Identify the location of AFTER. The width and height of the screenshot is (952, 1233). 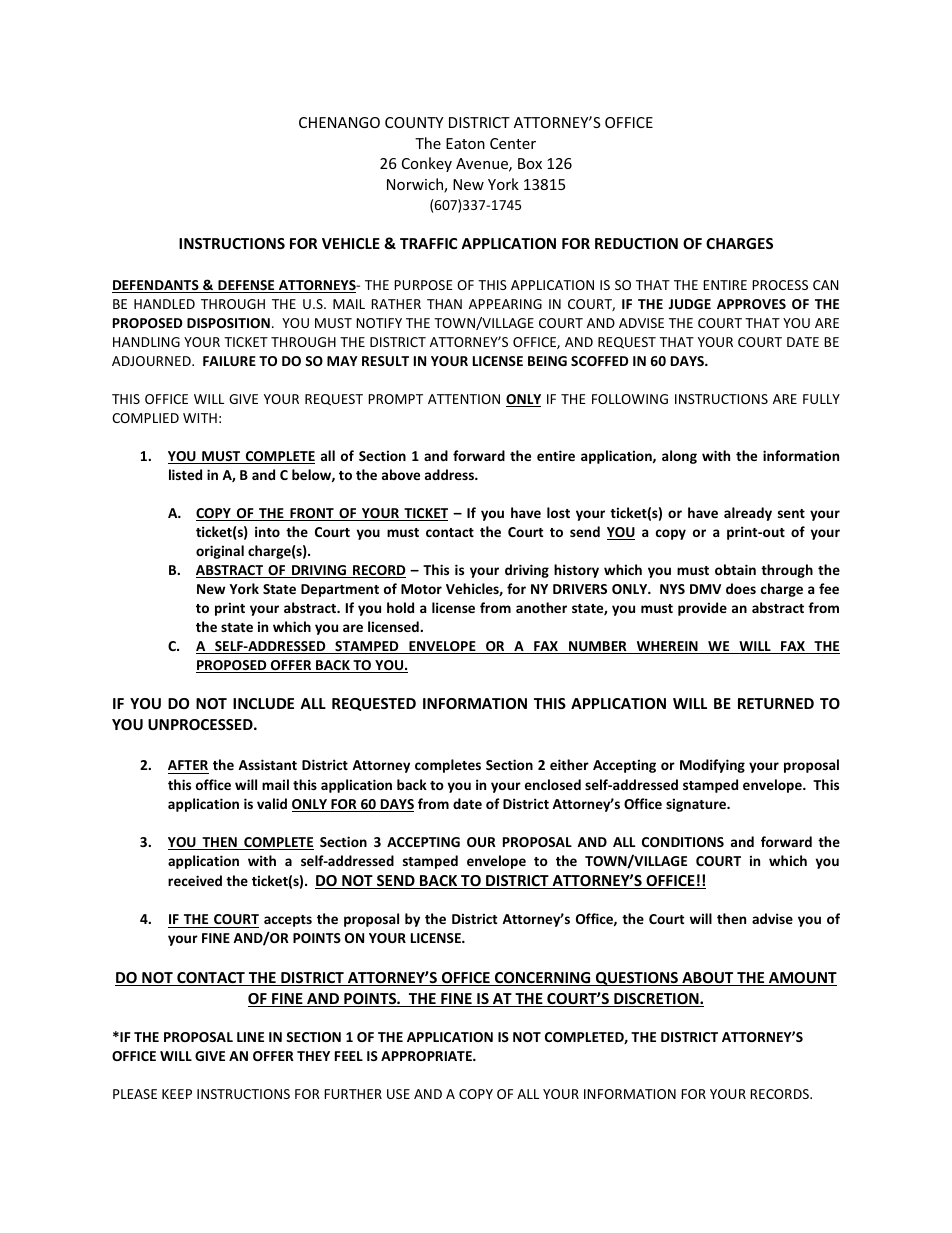
(188, 765).
